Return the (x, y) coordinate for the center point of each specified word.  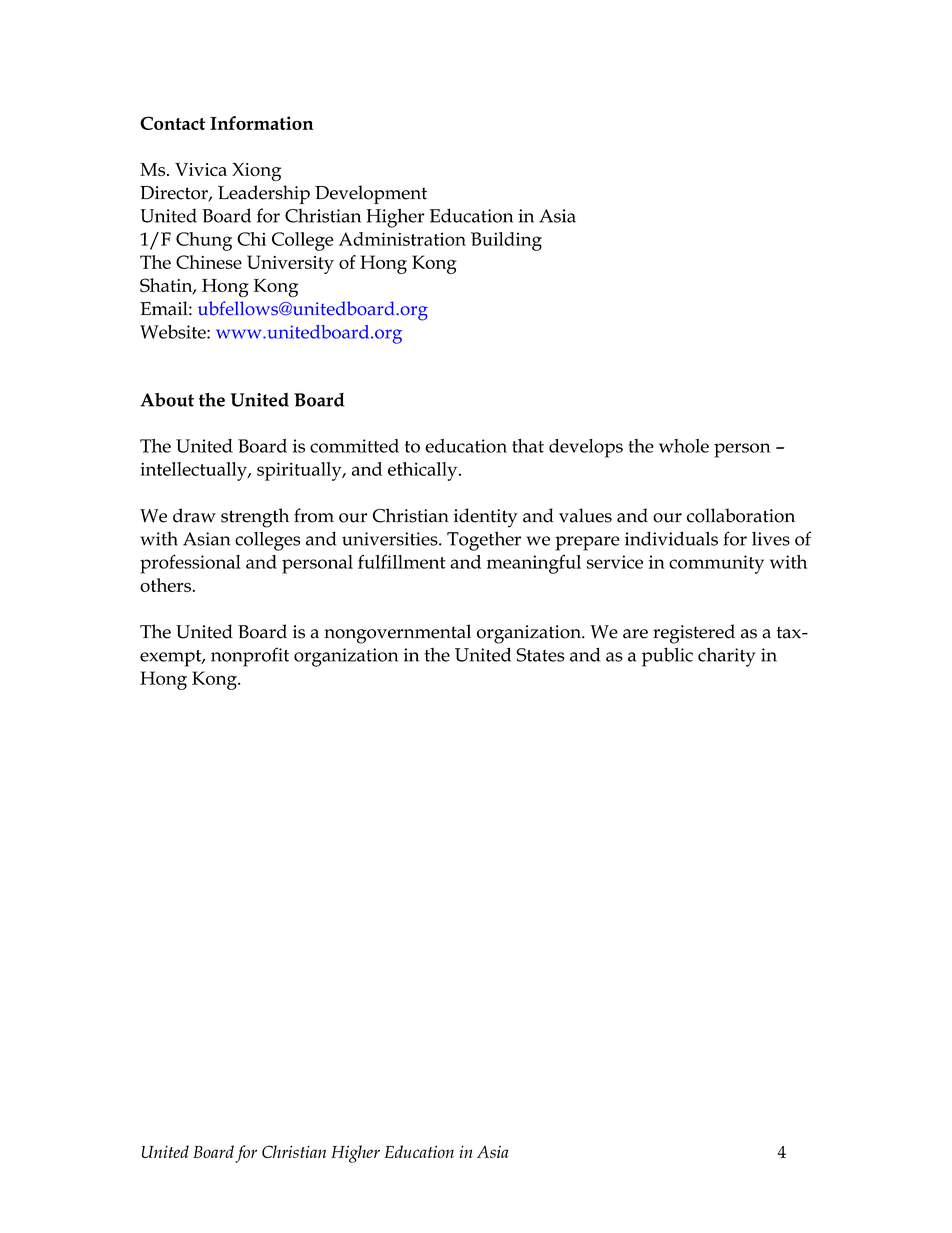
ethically (424, 471)
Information (261, 123)
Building (506, 241)
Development (371, 194)
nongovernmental (397, 634)
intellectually (194, 471)
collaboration (741, 515)
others (165, 585)
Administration (402, 239)
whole (684, 446)
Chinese (209, 262)
